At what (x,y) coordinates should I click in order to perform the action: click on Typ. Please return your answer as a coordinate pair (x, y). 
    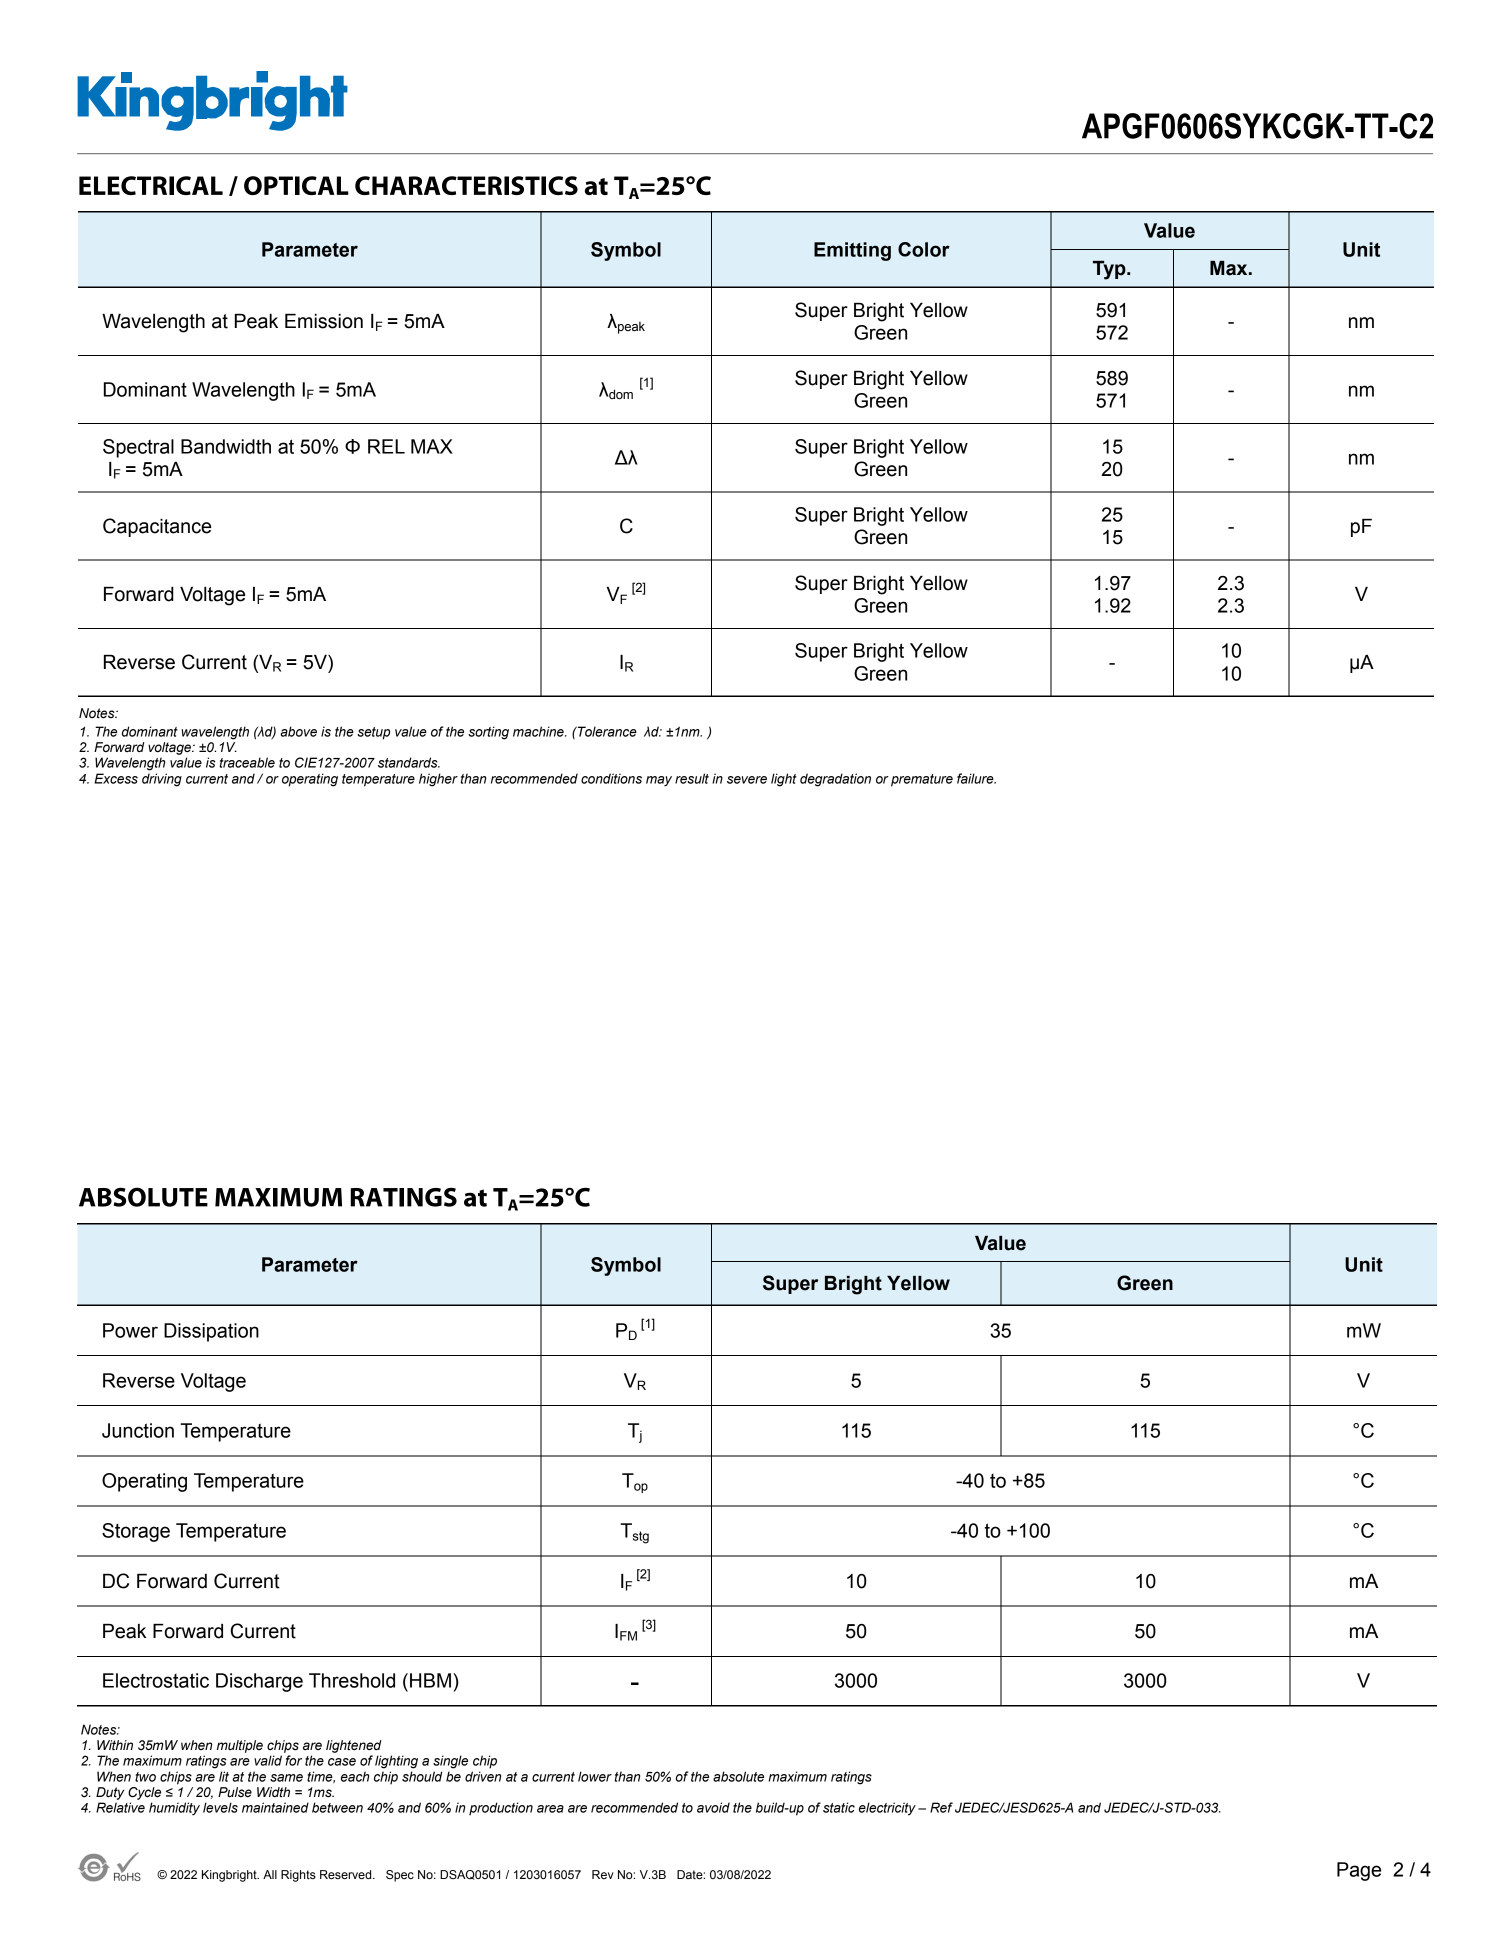
    Looking at the image, I should click on (1110, 270).
